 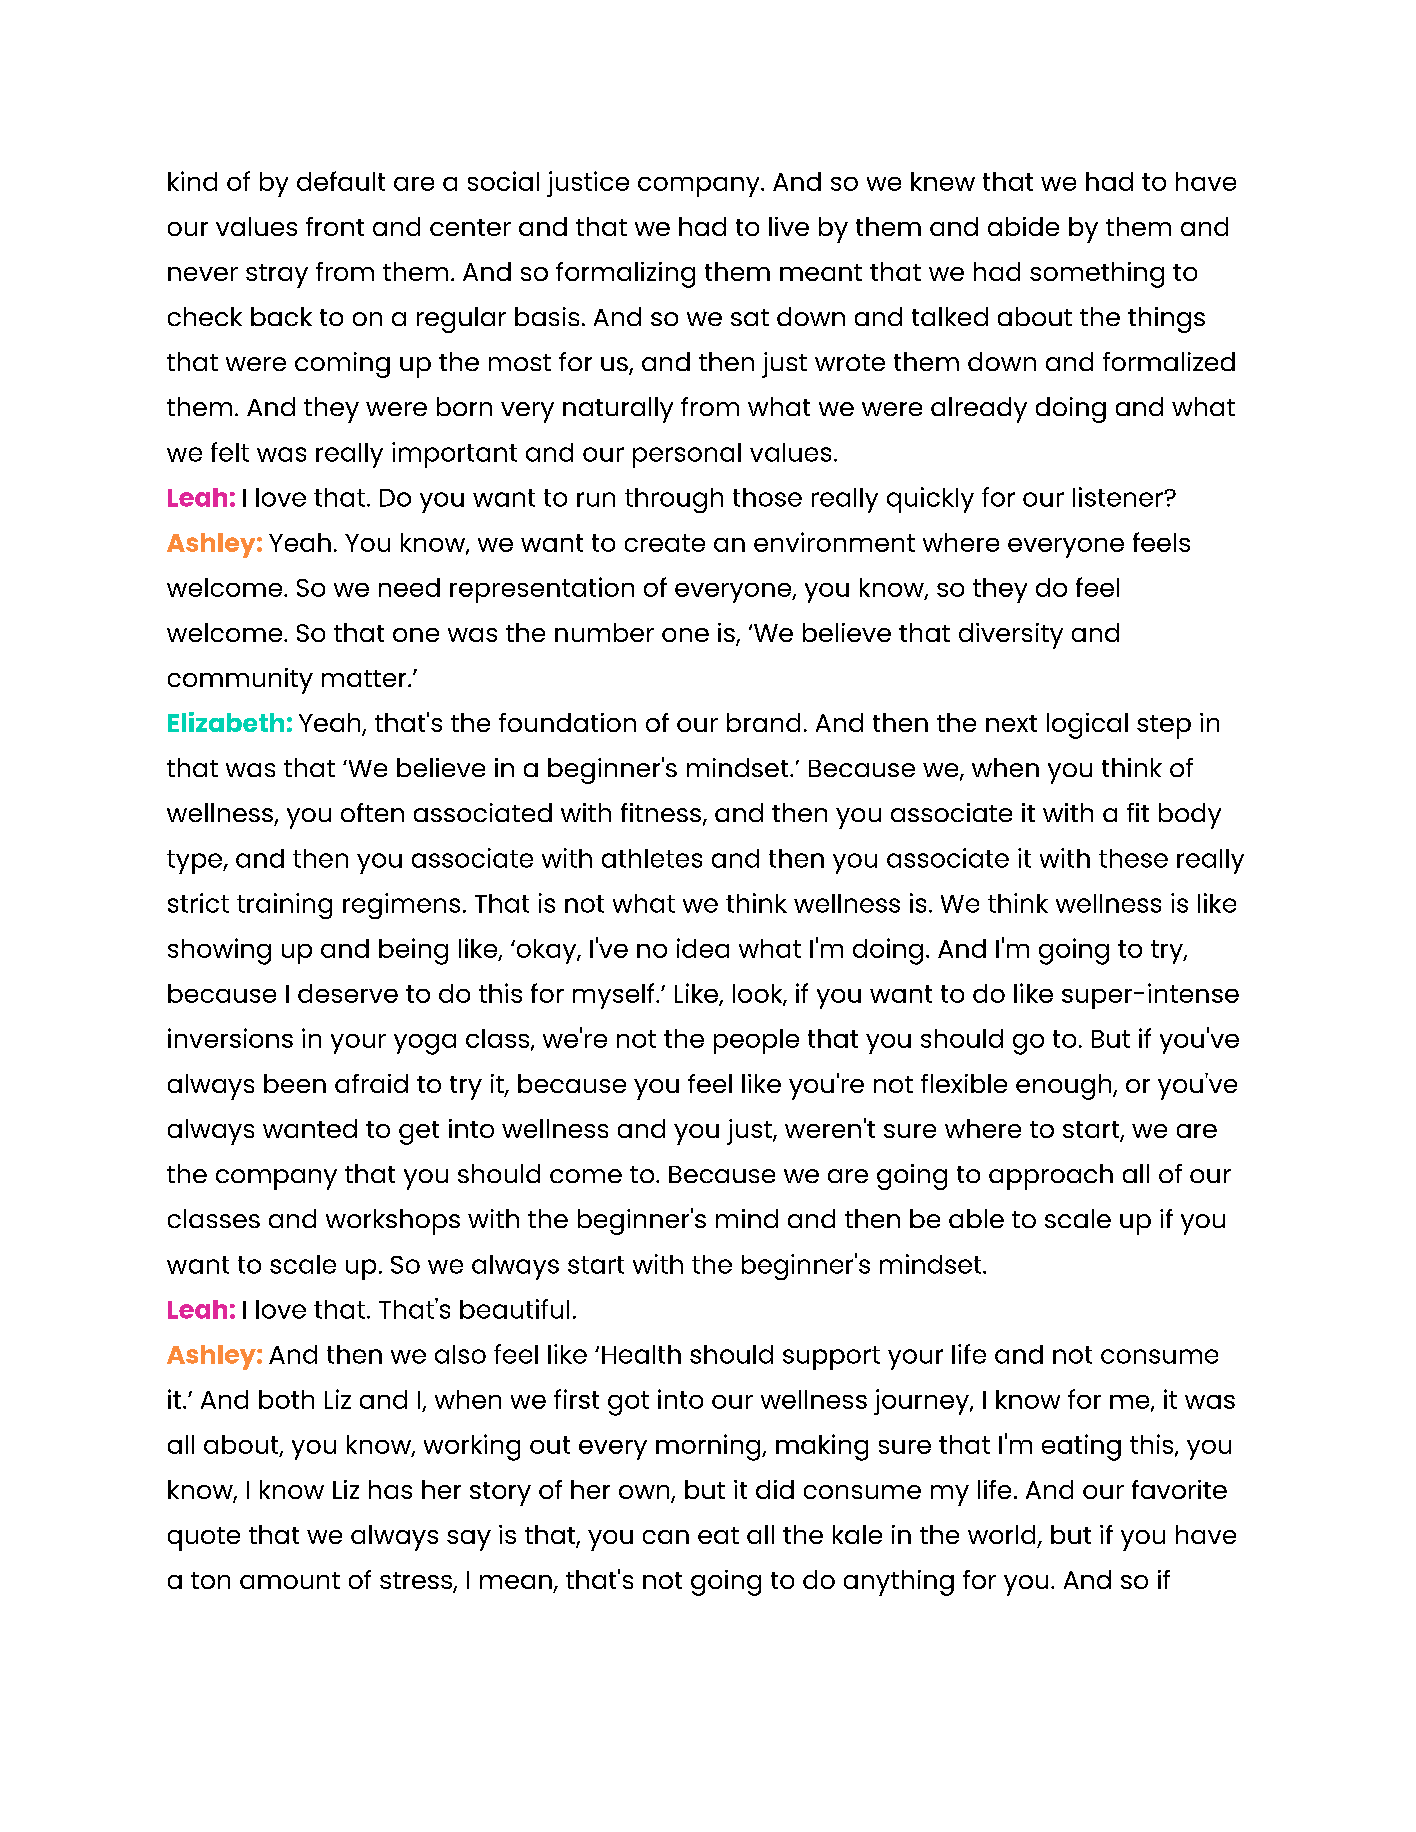 I want to click on number, so click(x=604, y=632).
